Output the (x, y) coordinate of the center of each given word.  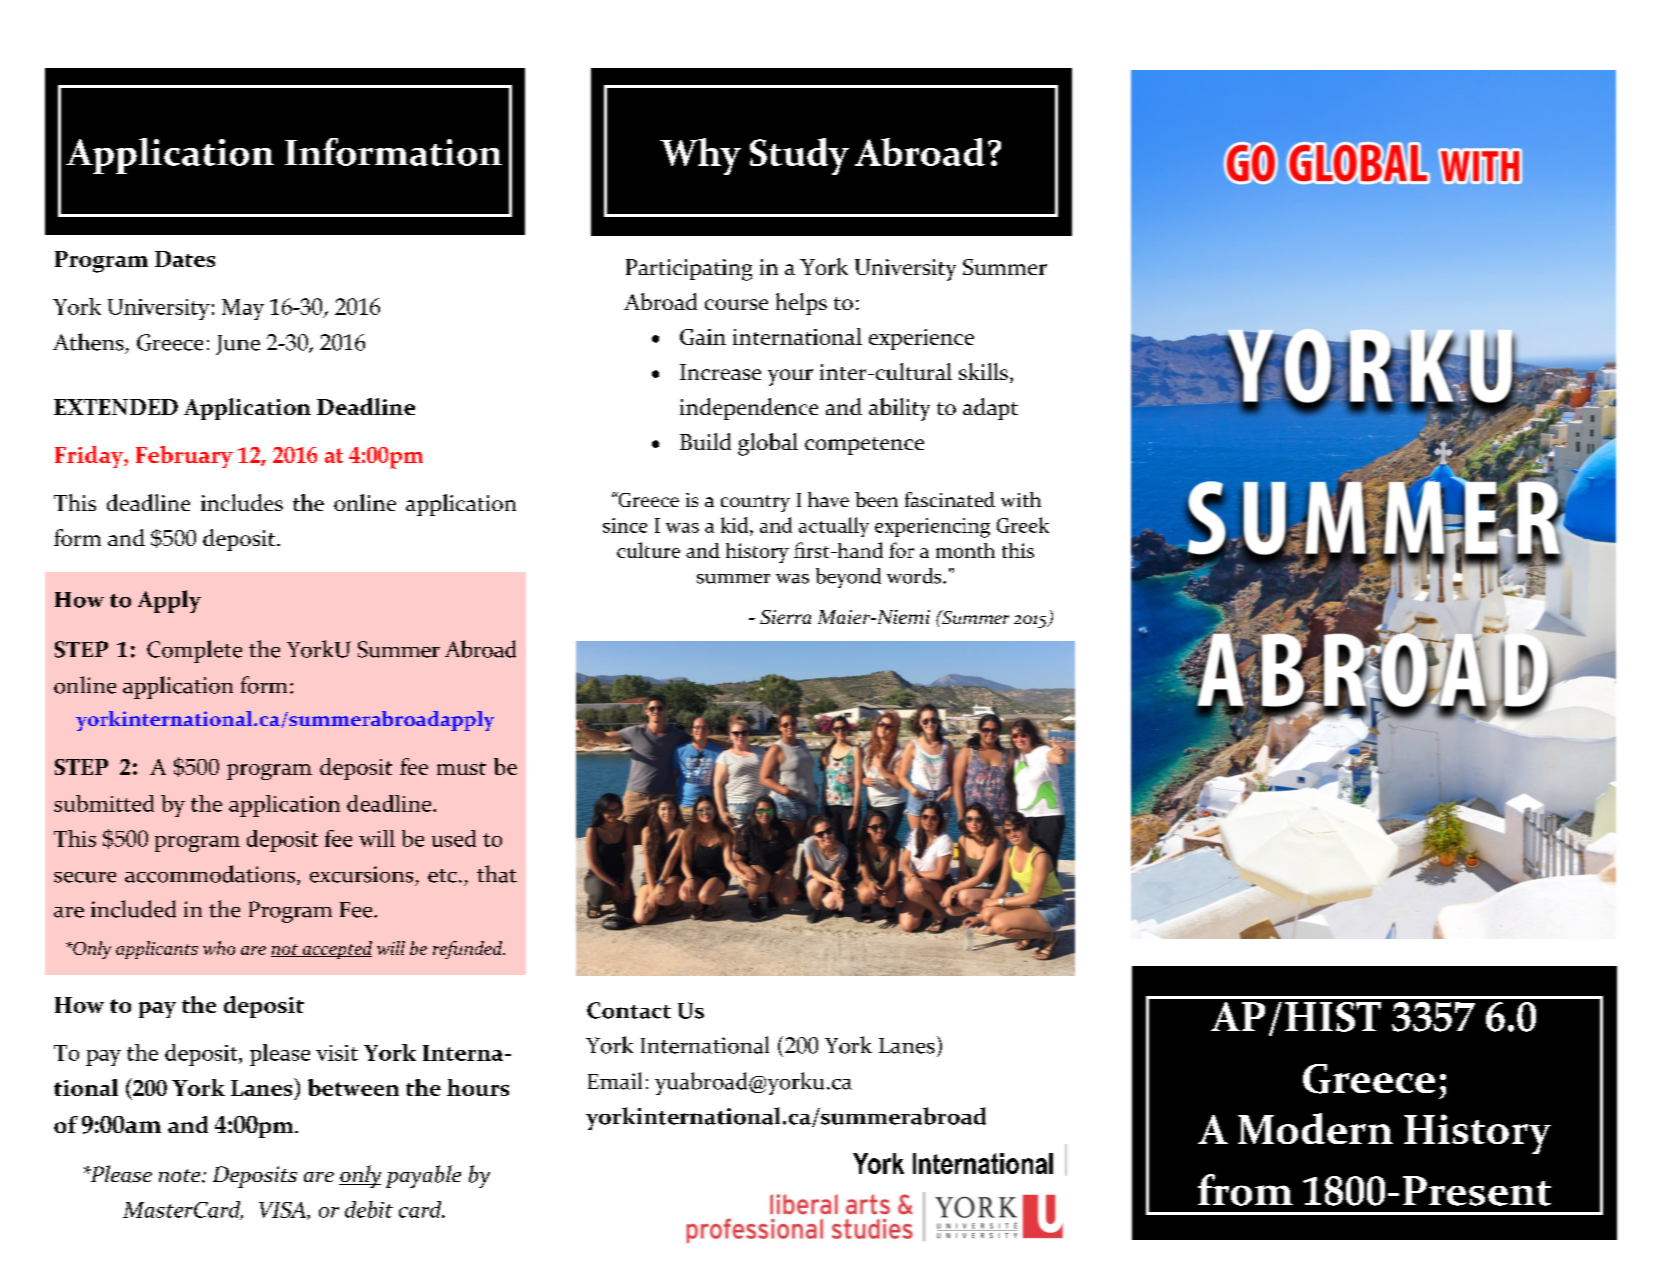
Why (700, 156)
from (1245, 1190)
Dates (185, 259)
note (181, 1175)
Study (799, 156)
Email (615, 1081)
